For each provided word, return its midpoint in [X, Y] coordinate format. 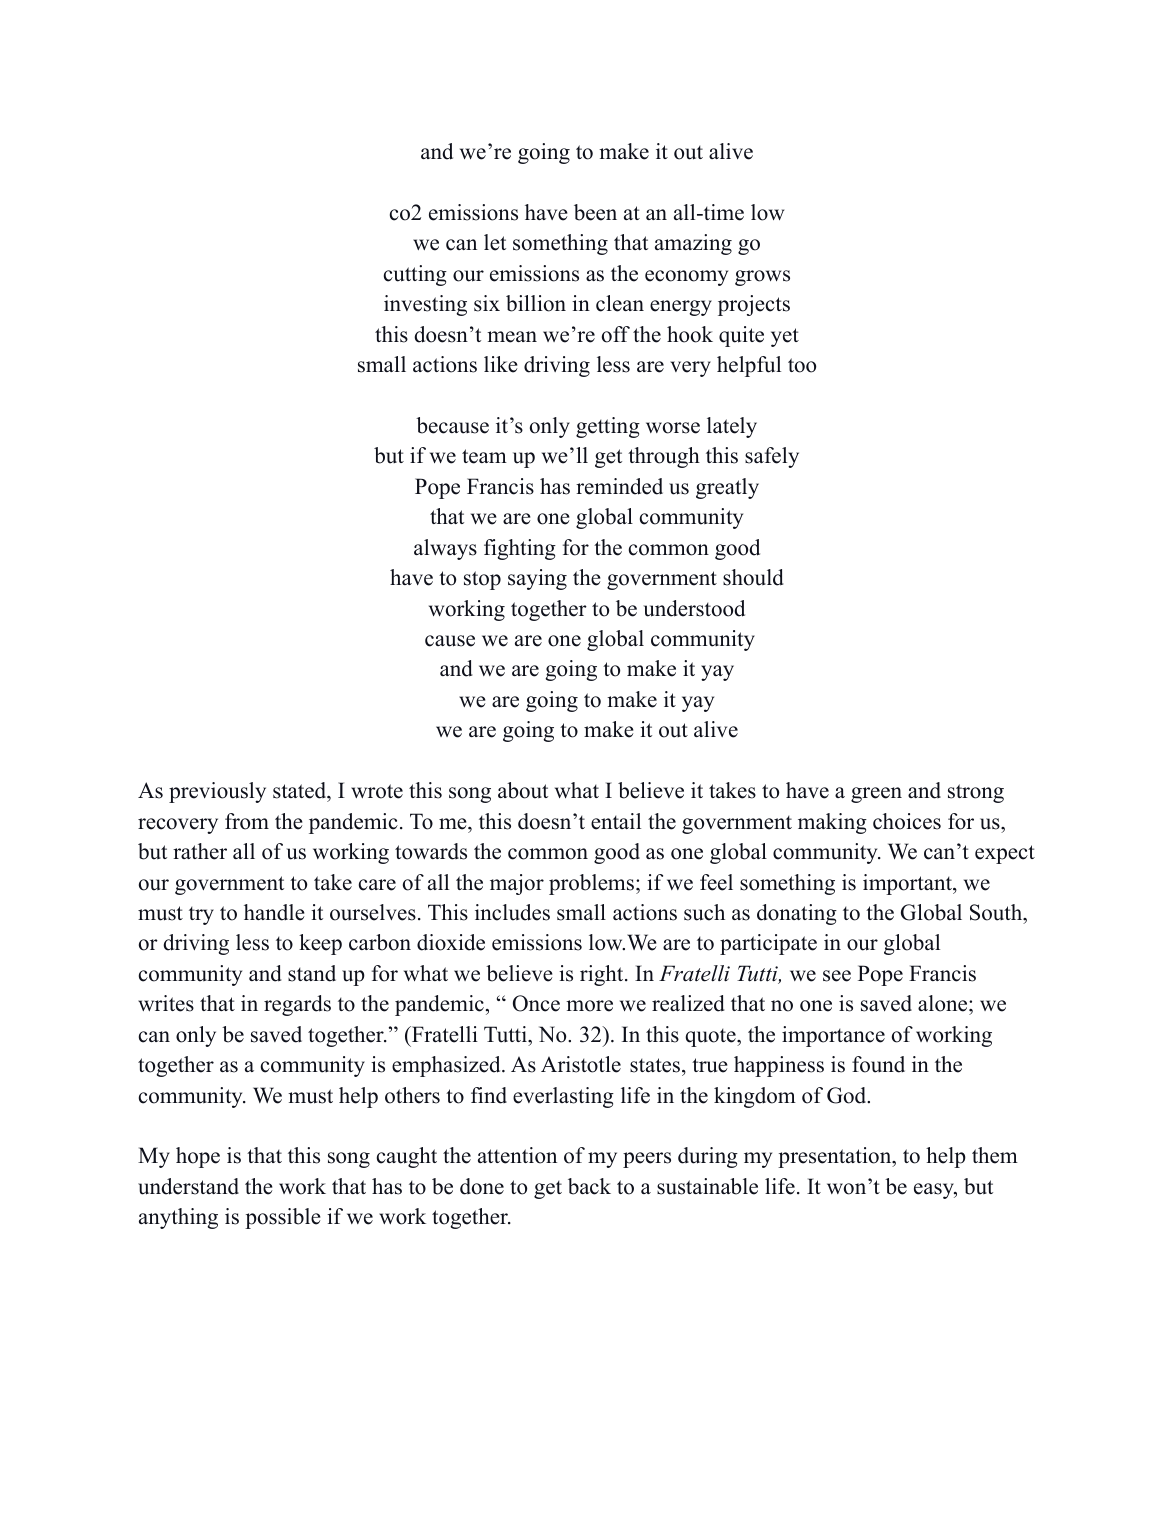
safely [772, 457]
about [523, 790]
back [589, 1186]
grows [762, 278]
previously [217, 792]
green [876, 795]
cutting [415, 275]
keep [320, 944]
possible [282, 1218]
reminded [619, 486]
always [445, 549]
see [837, 976]
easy [935, 1191]
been [595, 212]
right [603, 975]
